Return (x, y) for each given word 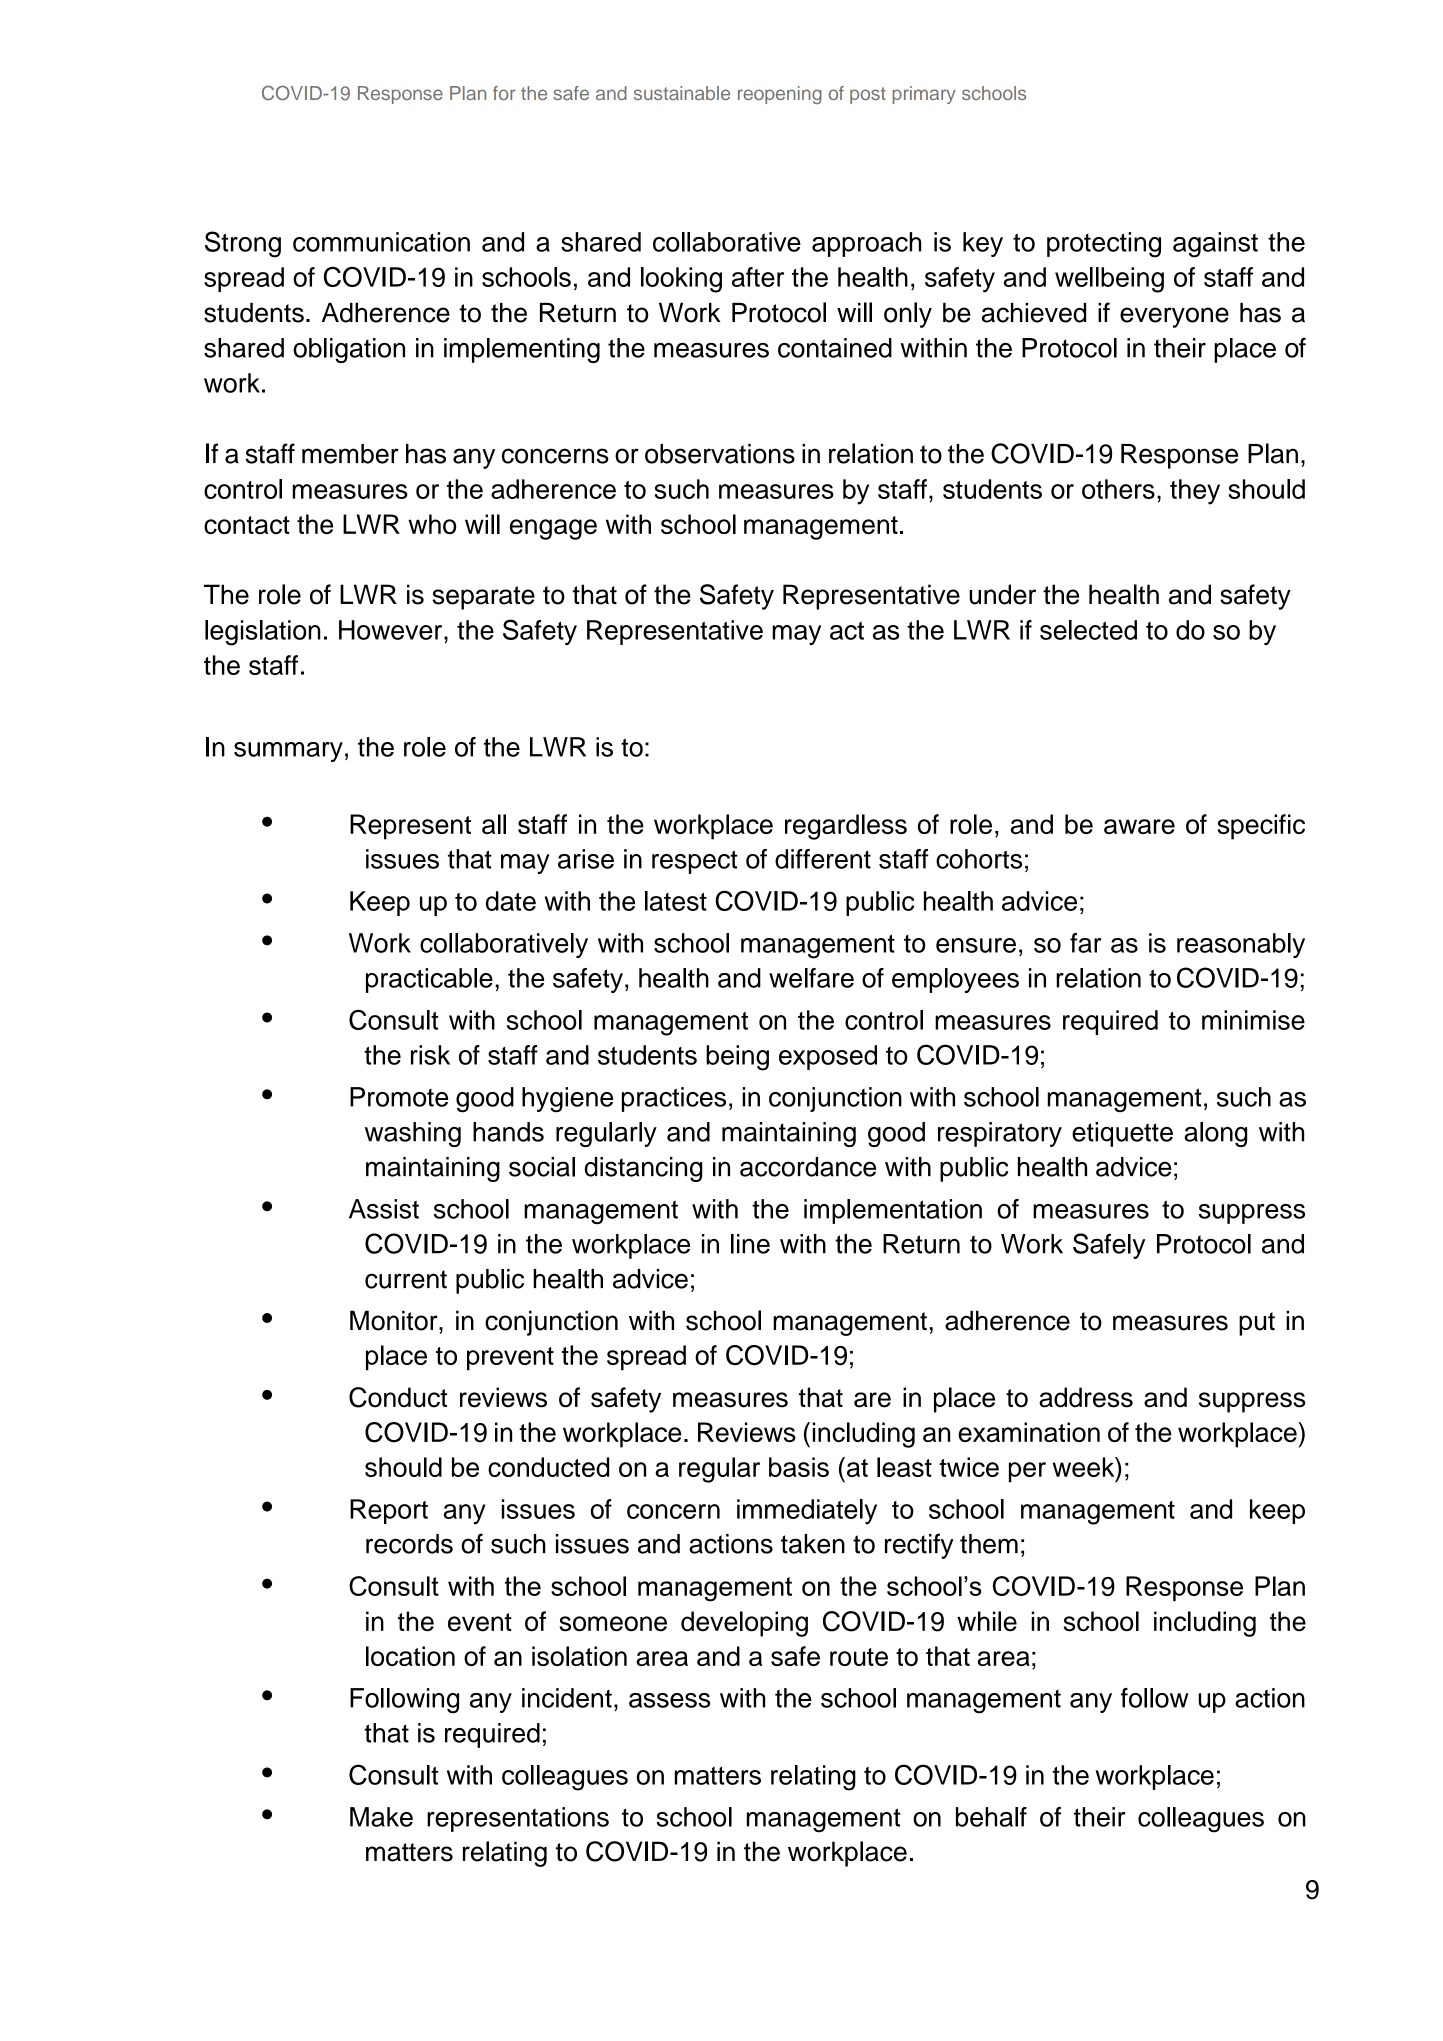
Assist (384, 1209)
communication (381, 242)
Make (381, 1817)
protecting (1104, 245)
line (750, 1244)
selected (1088, 630)
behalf (991, 1817)
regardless (846, 827)
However (392, 630)
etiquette (1122, 1134)
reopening (780, 95)
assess (669, 1700)
